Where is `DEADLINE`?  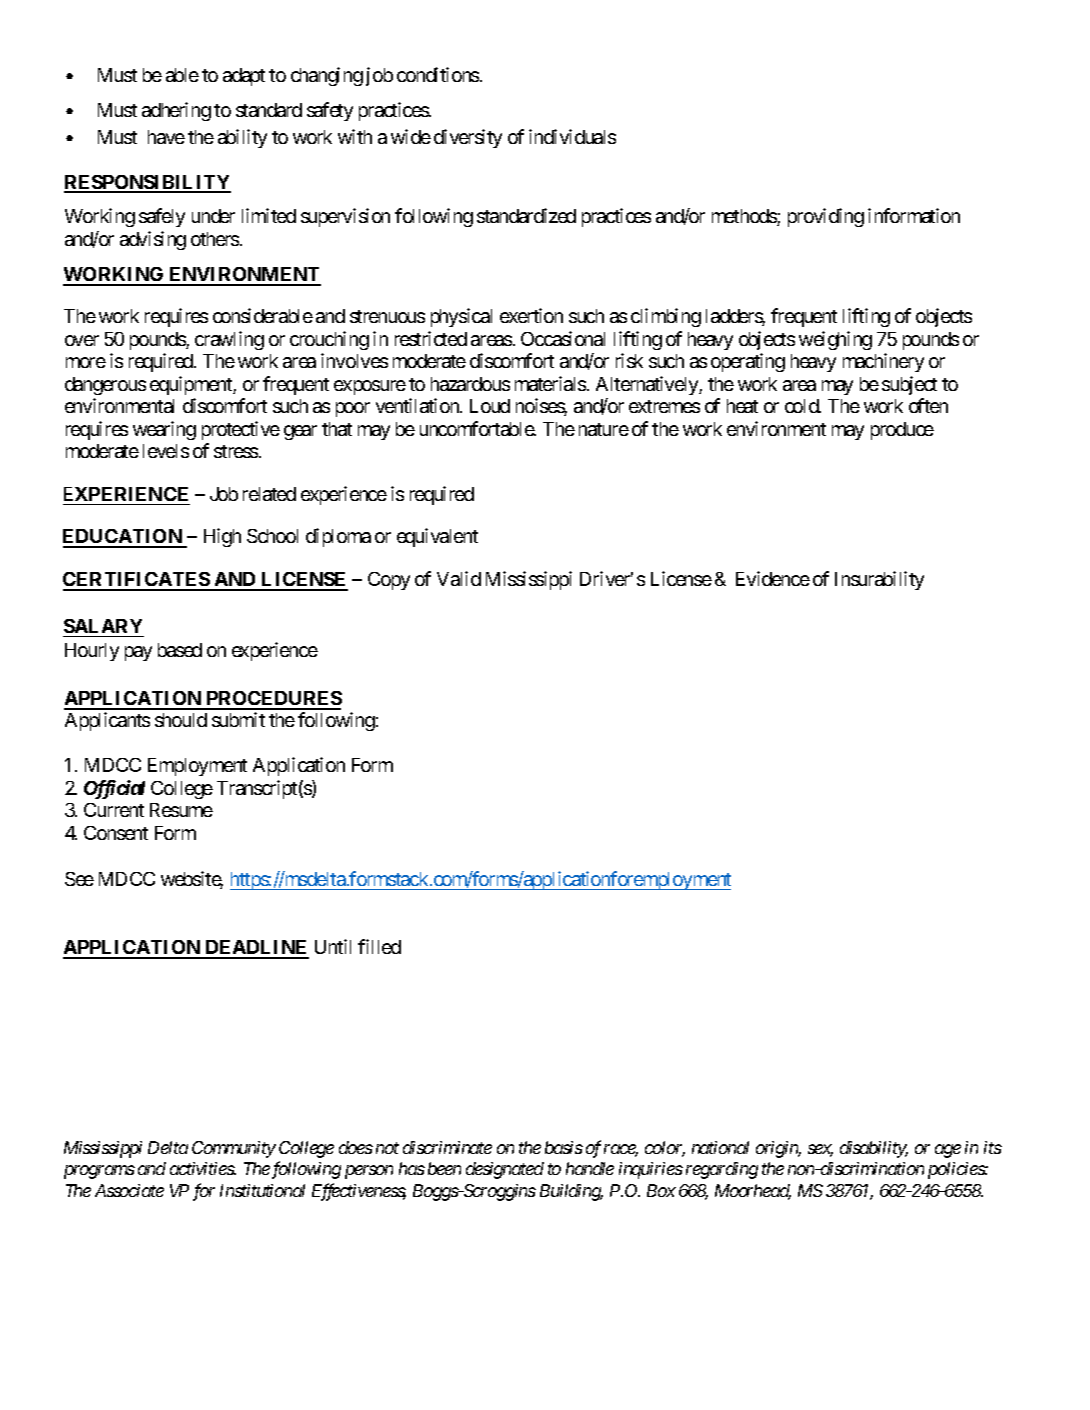 DEADLINE is located at coordinates (256, 949).
